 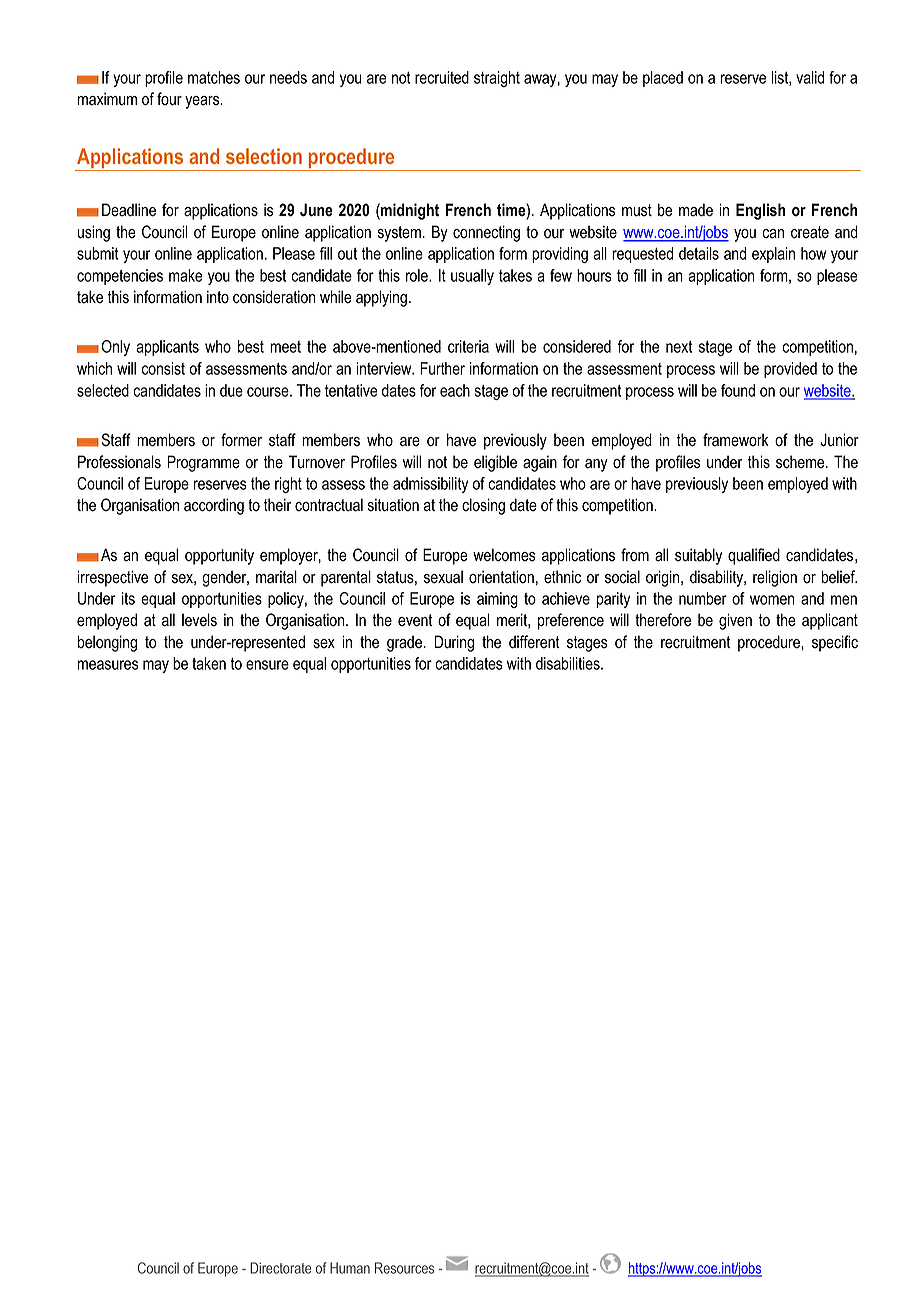 I want to click on Programme, so click(x=203, y=463).
